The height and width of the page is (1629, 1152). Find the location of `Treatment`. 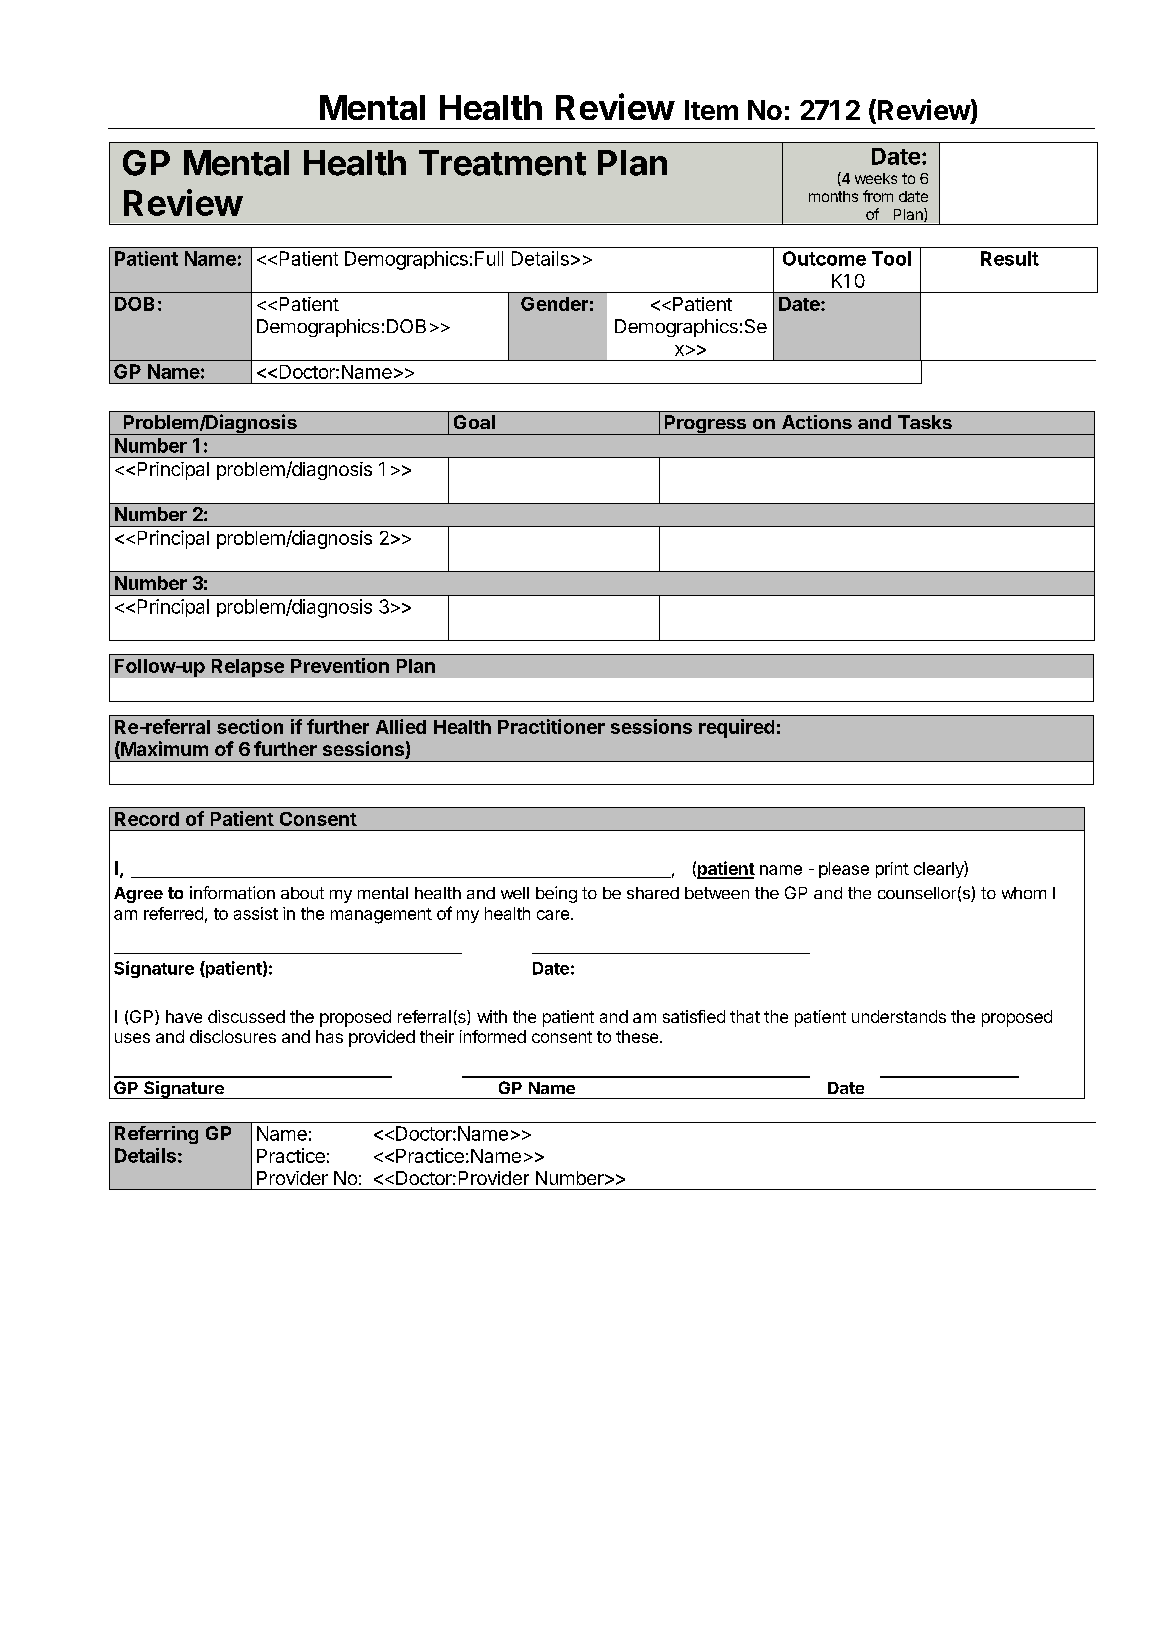

Treatment is located at coordinates (502, 163).
